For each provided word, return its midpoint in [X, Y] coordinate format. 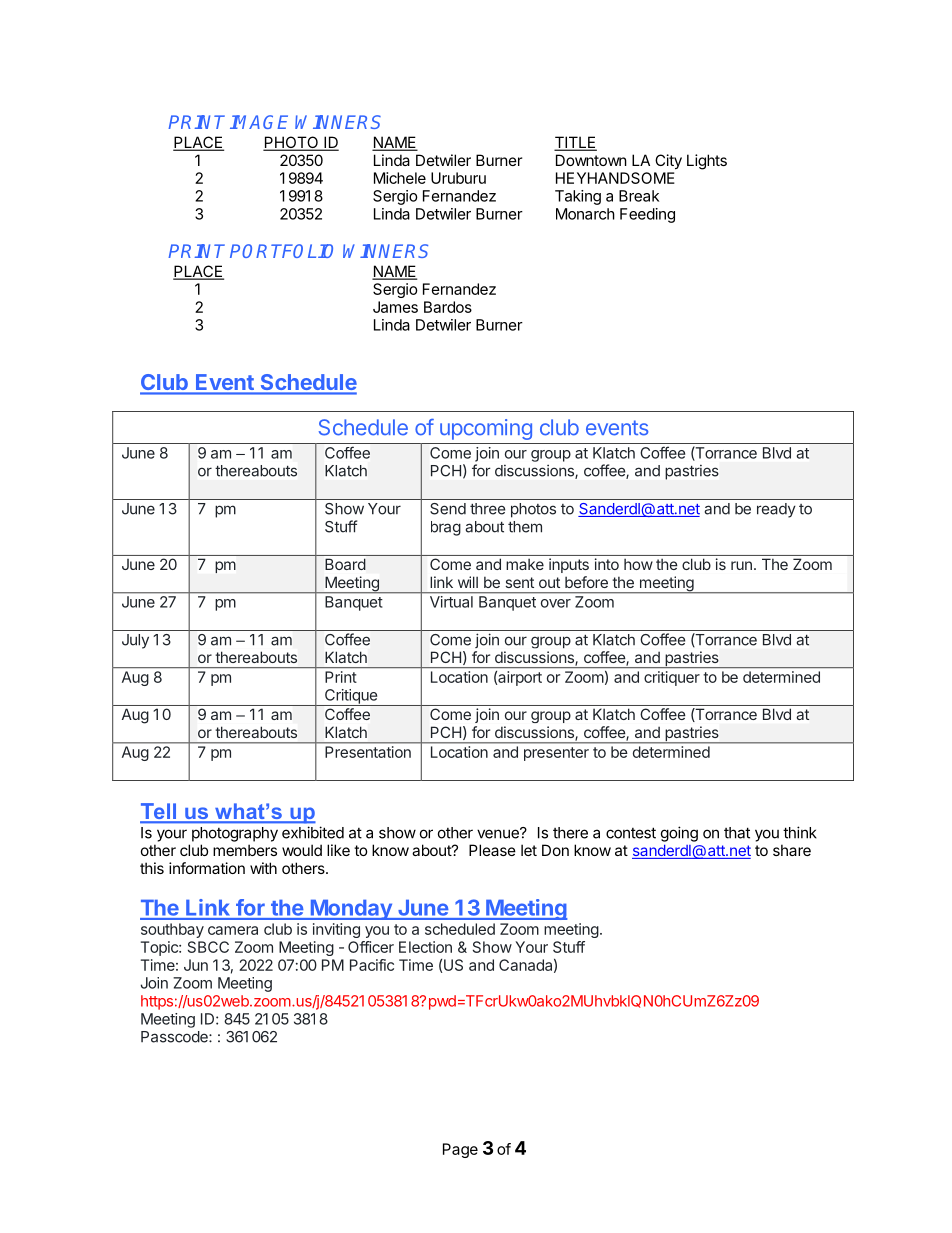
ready [776, 510]
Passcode [175, 1037]
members [245, 850]
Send [448, 509]
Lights [707, 162]
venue [499, 833]
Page [460, 1150]
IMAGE [259, 122]
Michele [400, 178]
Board [345, 564]
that [737, 833]
